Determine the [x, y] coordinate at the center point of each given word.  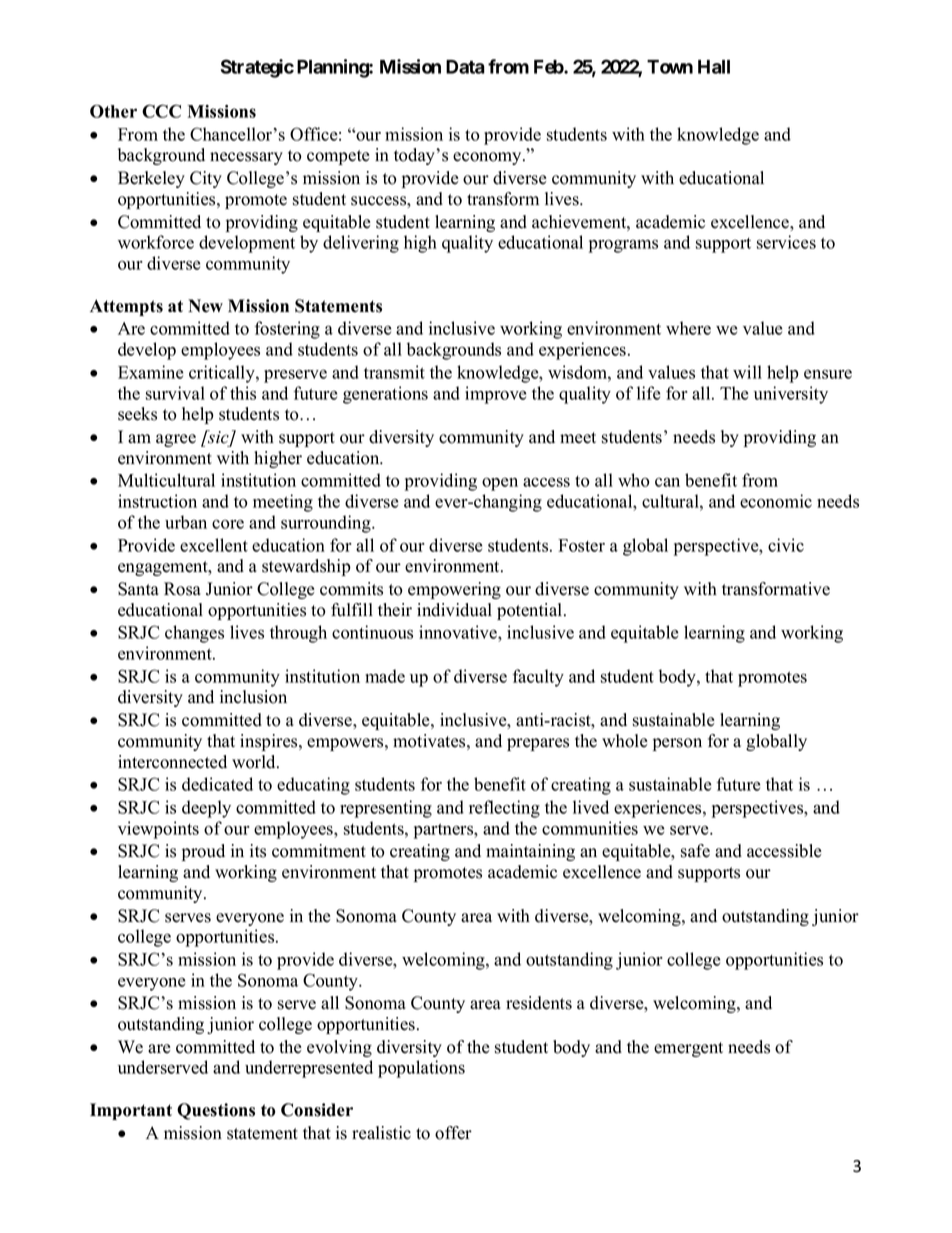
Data [465, 67]
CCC [161, 111]
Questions [216, 1111]
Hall [714, 67]
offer [453, 1133]
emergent [688, 1049]
